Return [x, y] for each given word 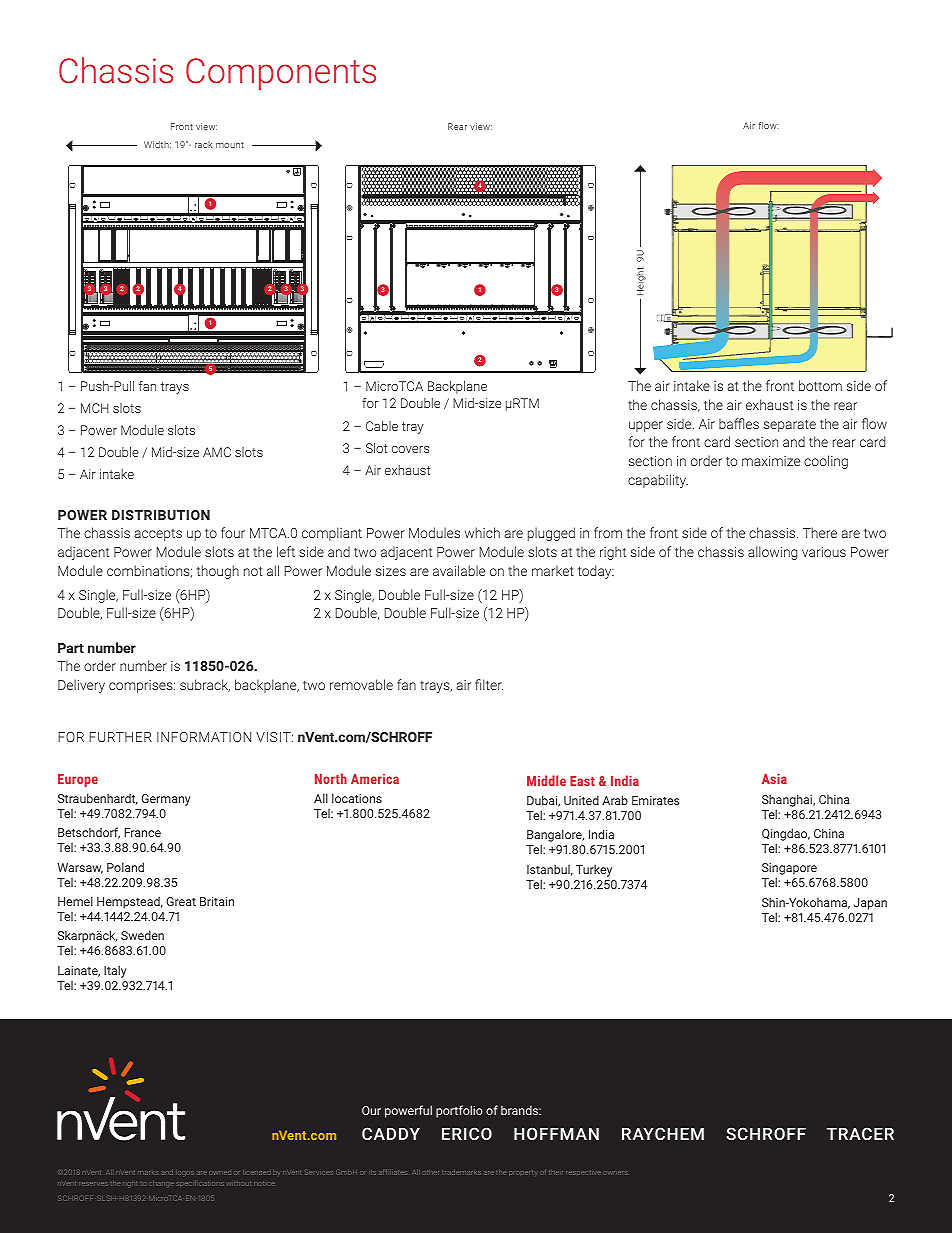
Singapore [789, 870]
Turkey [594, 870]
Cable [382, 426]
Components [281, 74]
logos [186, 1173]
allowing [772, 553]
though [217, 572]
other [430, 1172]
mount [230, 145]
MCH [95, 408]
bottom [820, 385]
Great [181, 901]
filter [489, 684]
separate [790, 425]
